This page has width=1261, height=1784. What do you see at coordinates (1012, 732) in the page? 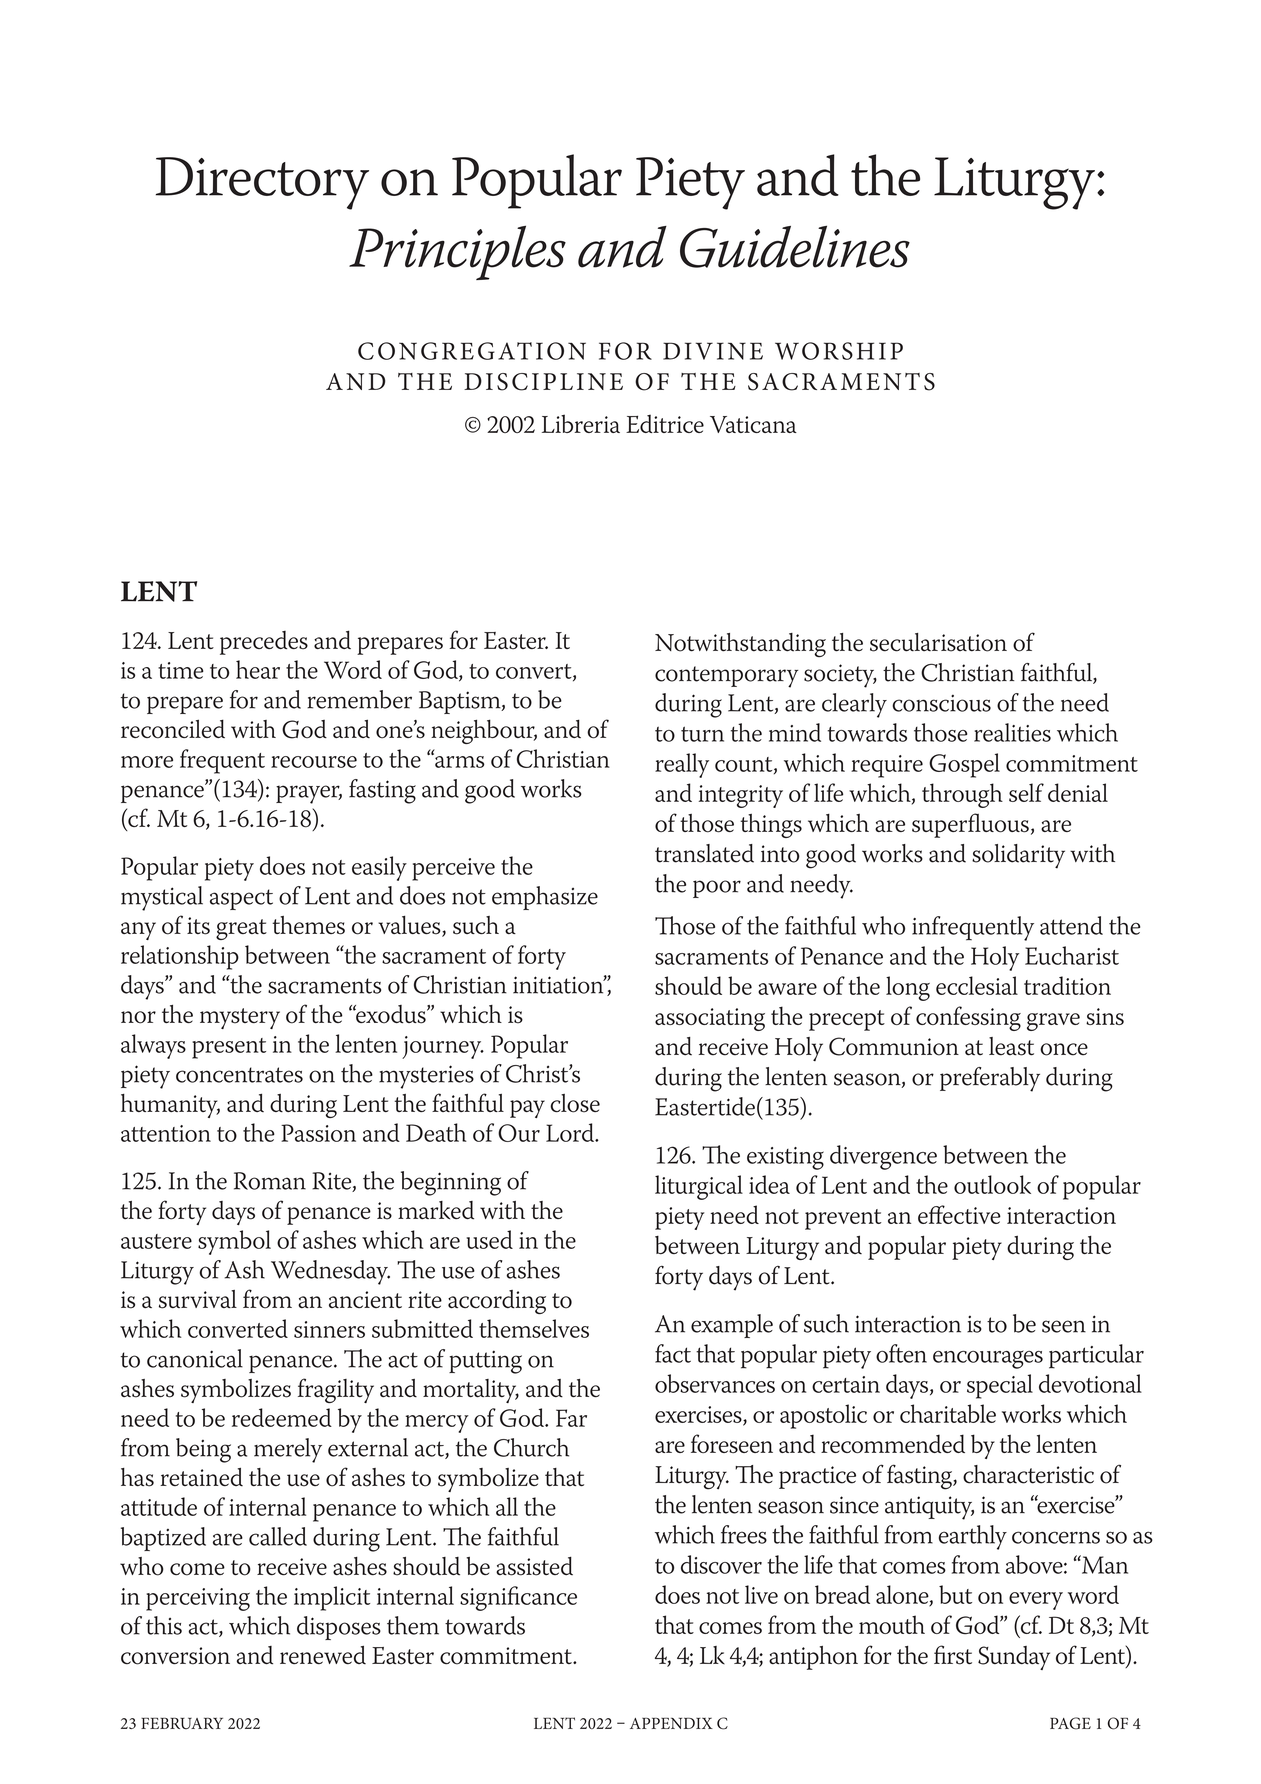
I see `realities` at bounding box center [1012, 732].
